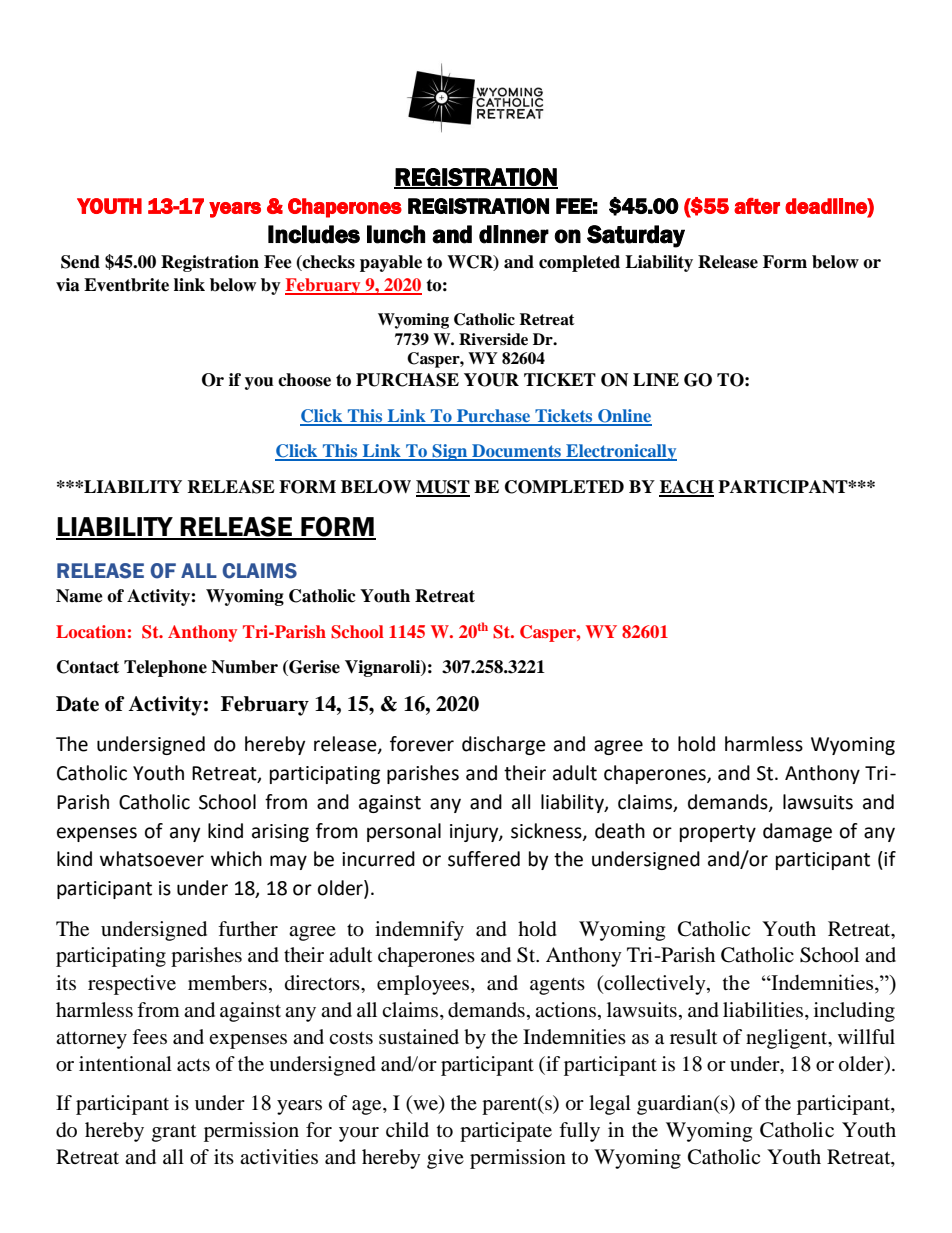 This screenshot has height=1233, width=952. Describe the element at coordinates (797, 832) in the screenshot. I see `damage` at that location.
